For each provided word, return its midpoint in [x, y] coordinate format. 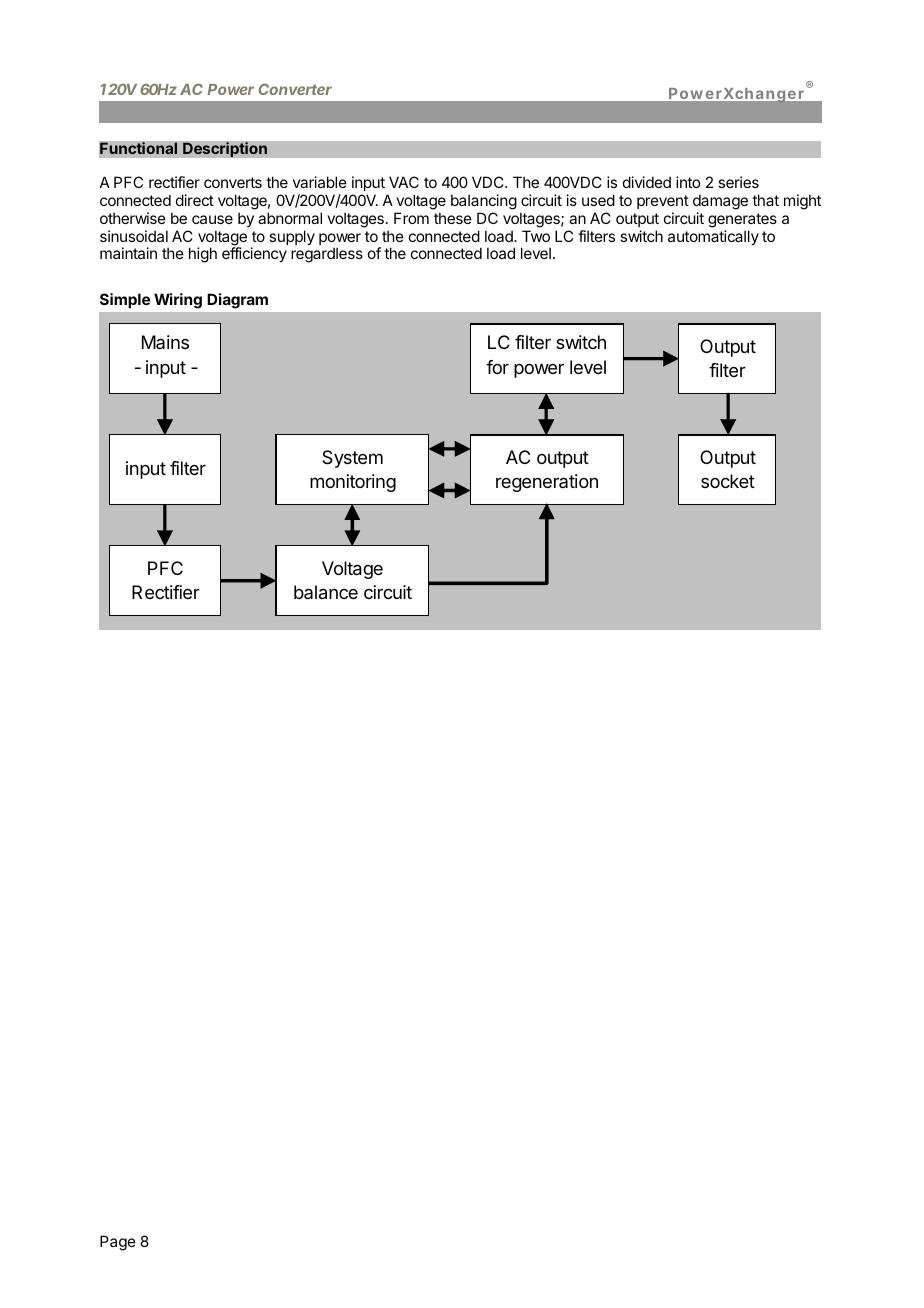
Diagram [237, 301]
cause [212, 219]
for [497, 367]
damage [720, 202]
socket [728, 481]
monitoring [353, 483]
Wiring [178, 301]
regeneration [547, 483]
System [352, 459]
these [453, 218]
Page [118, 1243]
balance [326, 592]
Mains [165, 342]
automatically [713, 237]
